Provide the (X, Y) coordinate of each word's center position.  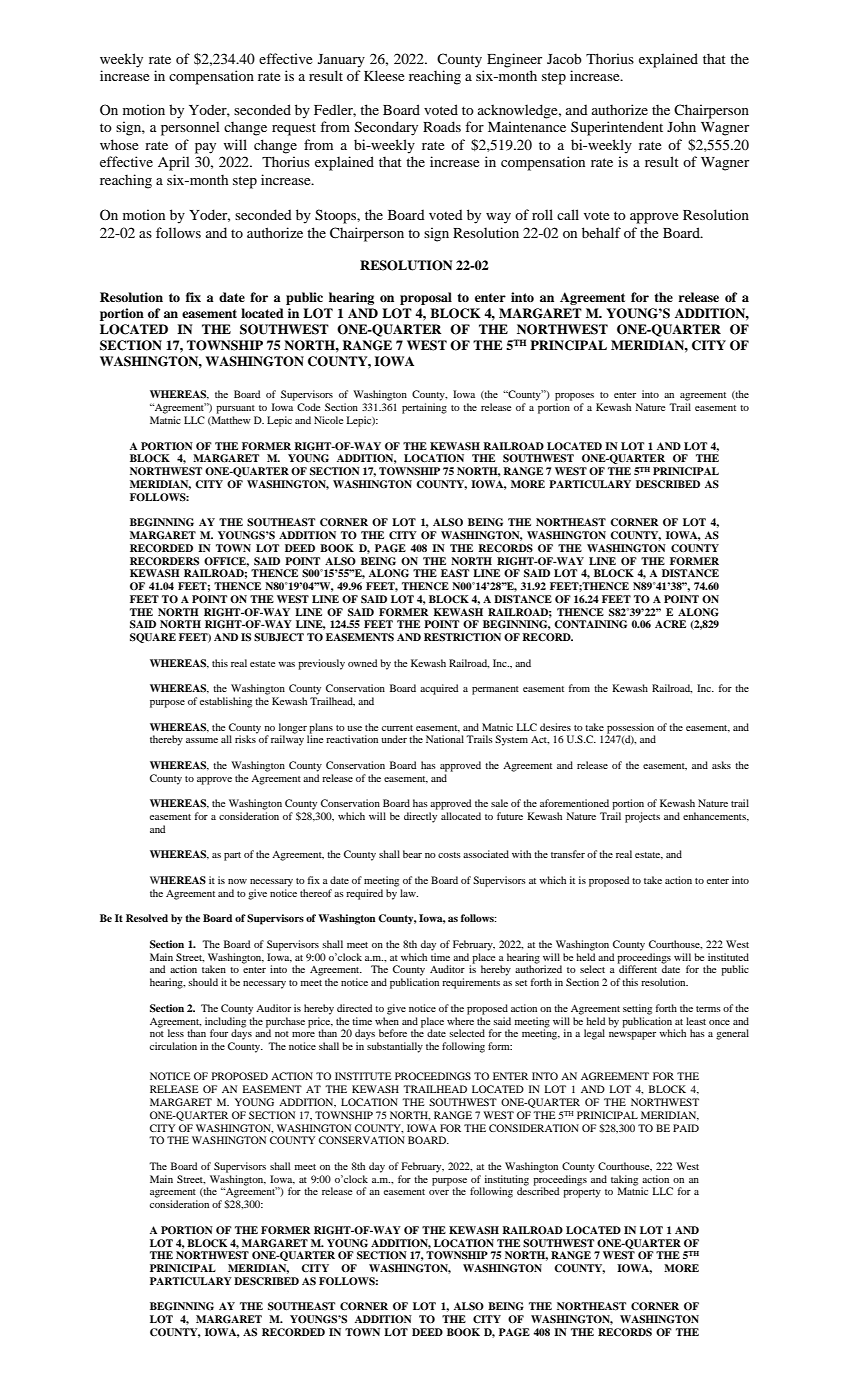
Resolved (147, 918)
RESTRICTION (462, 637)
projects (642, 817)
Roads (442, 126)
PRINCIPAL (568, 345)
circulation (173, 1046)
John (681, 126)
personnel (190, 128)
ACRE (670, 624)
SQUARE (153, 638)
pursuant (235, 409)
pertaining (424, 408)
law (409, 893)
